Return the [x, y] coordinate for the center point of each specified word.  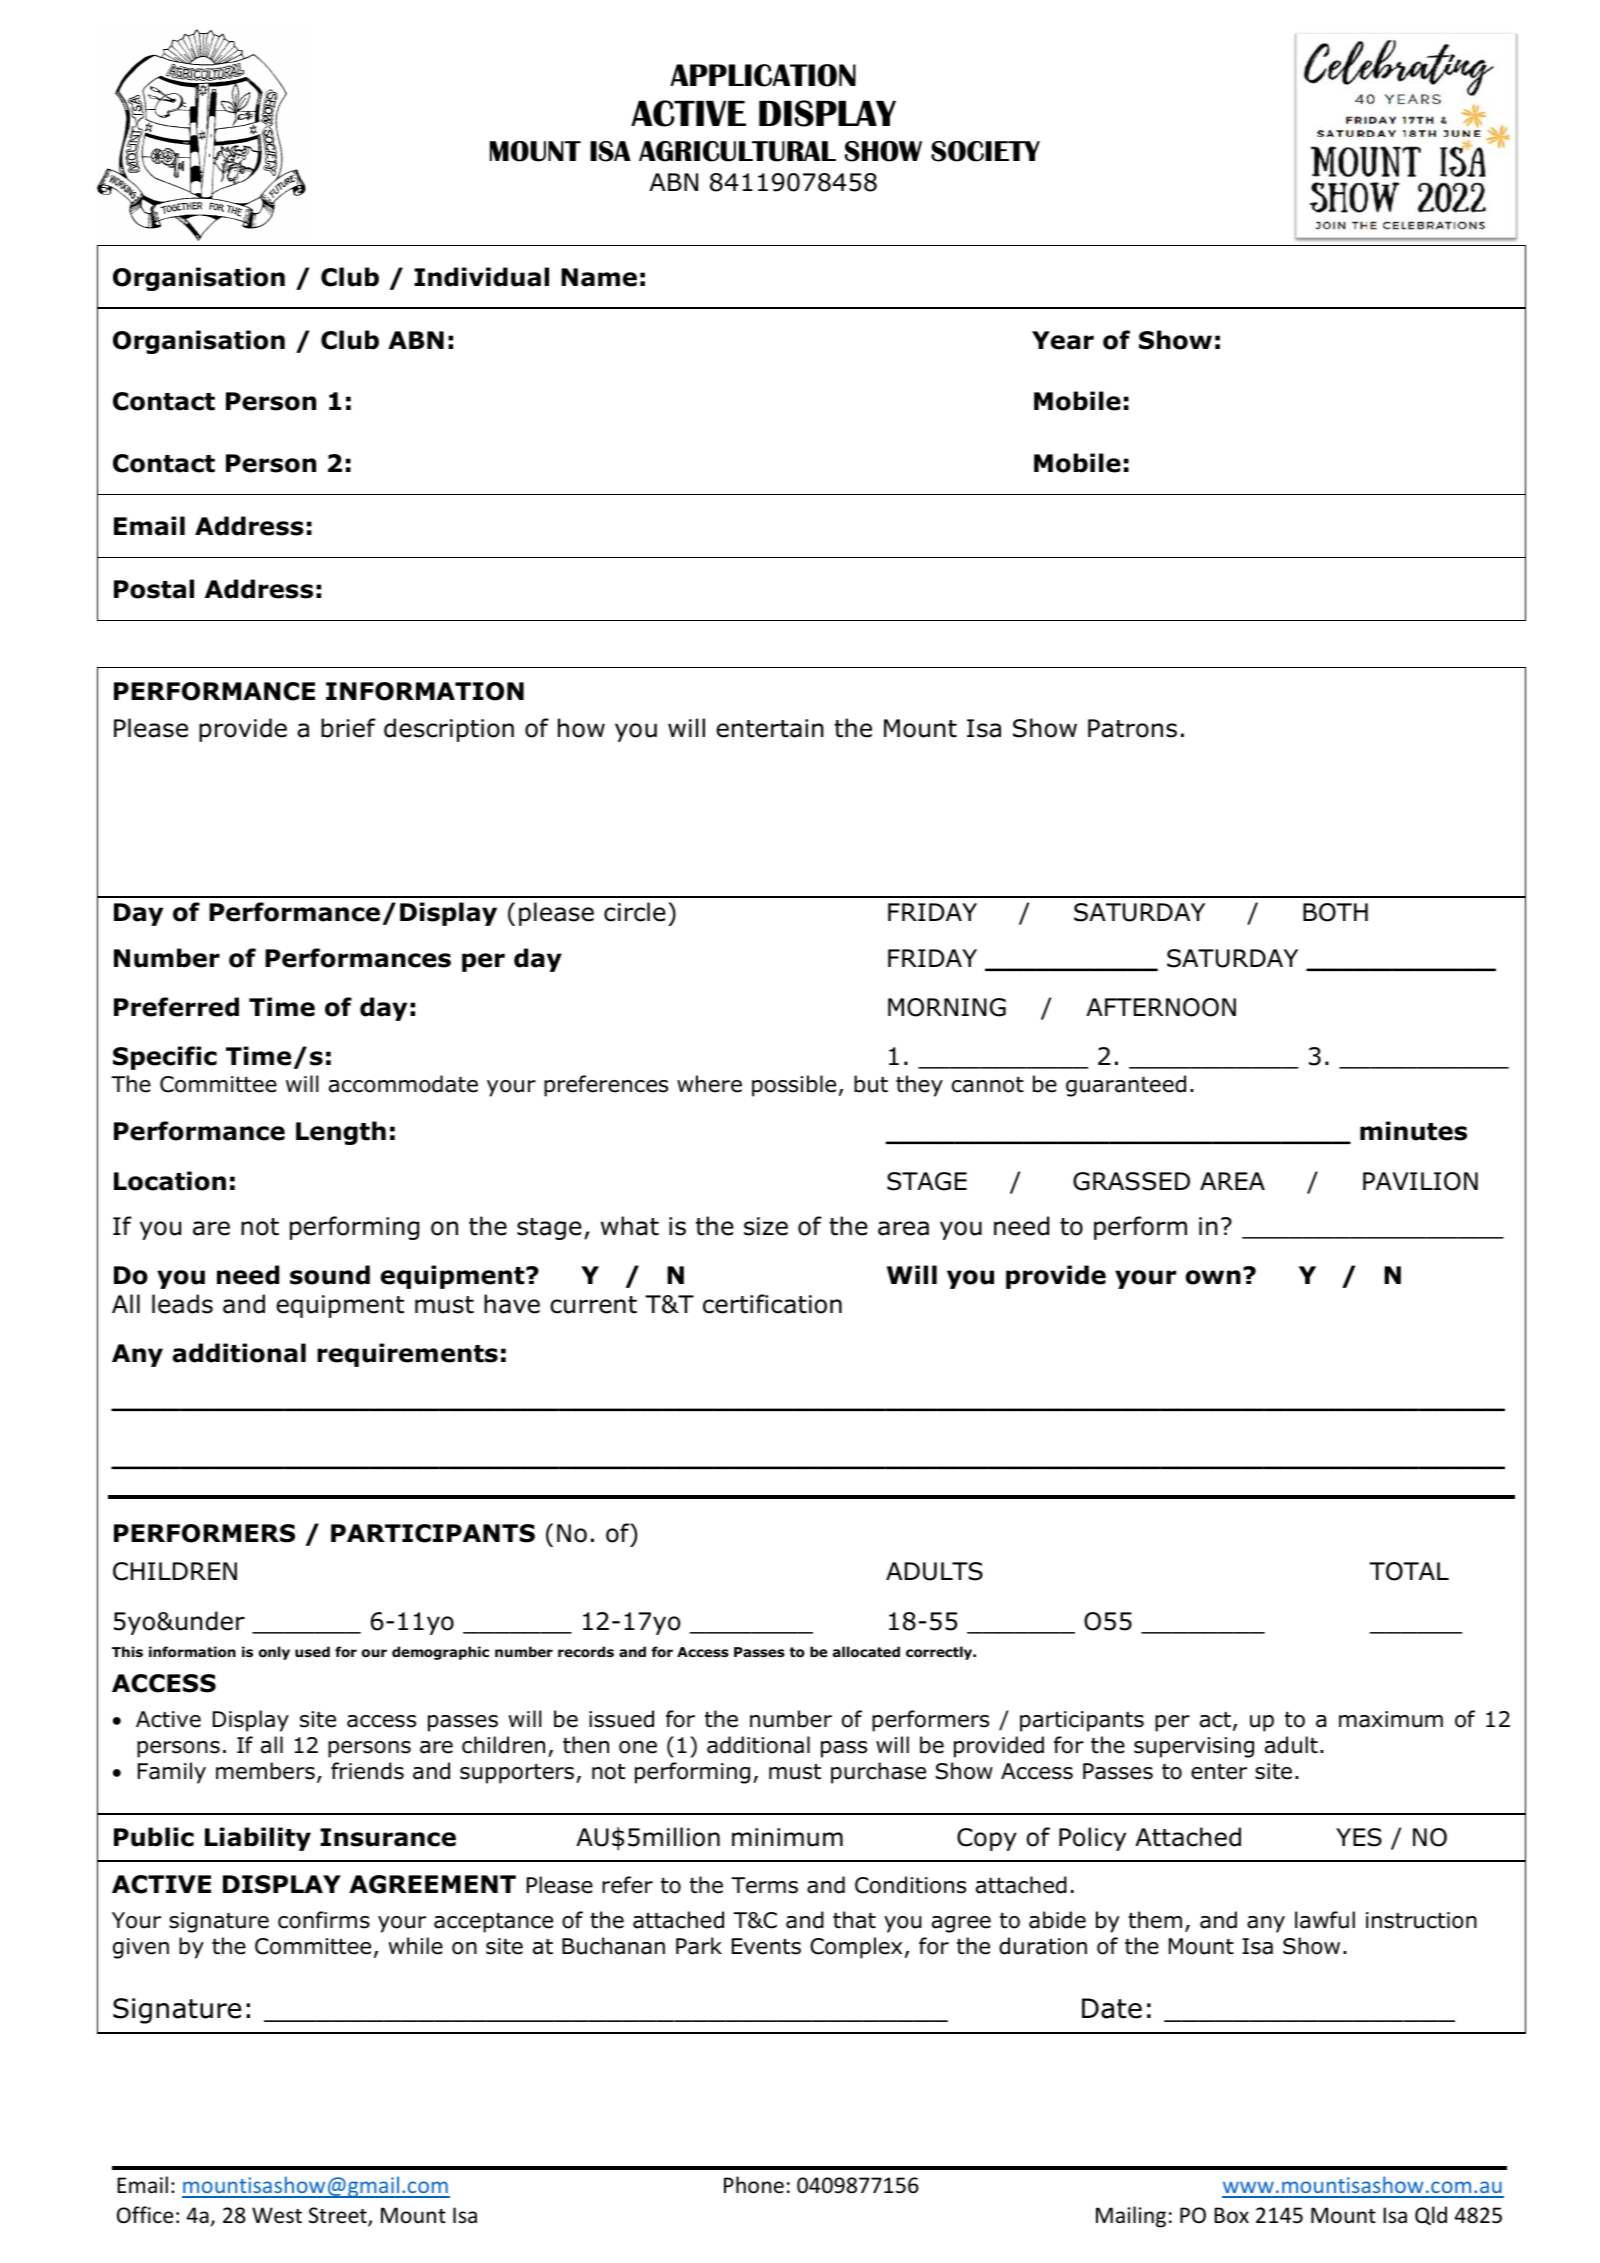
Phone [754, 2185]
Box [1231, 2215]
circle [635, 912]
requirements [407, 1355]
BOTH [1335, 912]
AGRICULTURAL [737, 151]
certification [772, 1304]
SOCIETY [985, 151]
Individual [481, 277]
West [277, 2215]
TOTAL [1409, 1571]
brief [348, 728]
